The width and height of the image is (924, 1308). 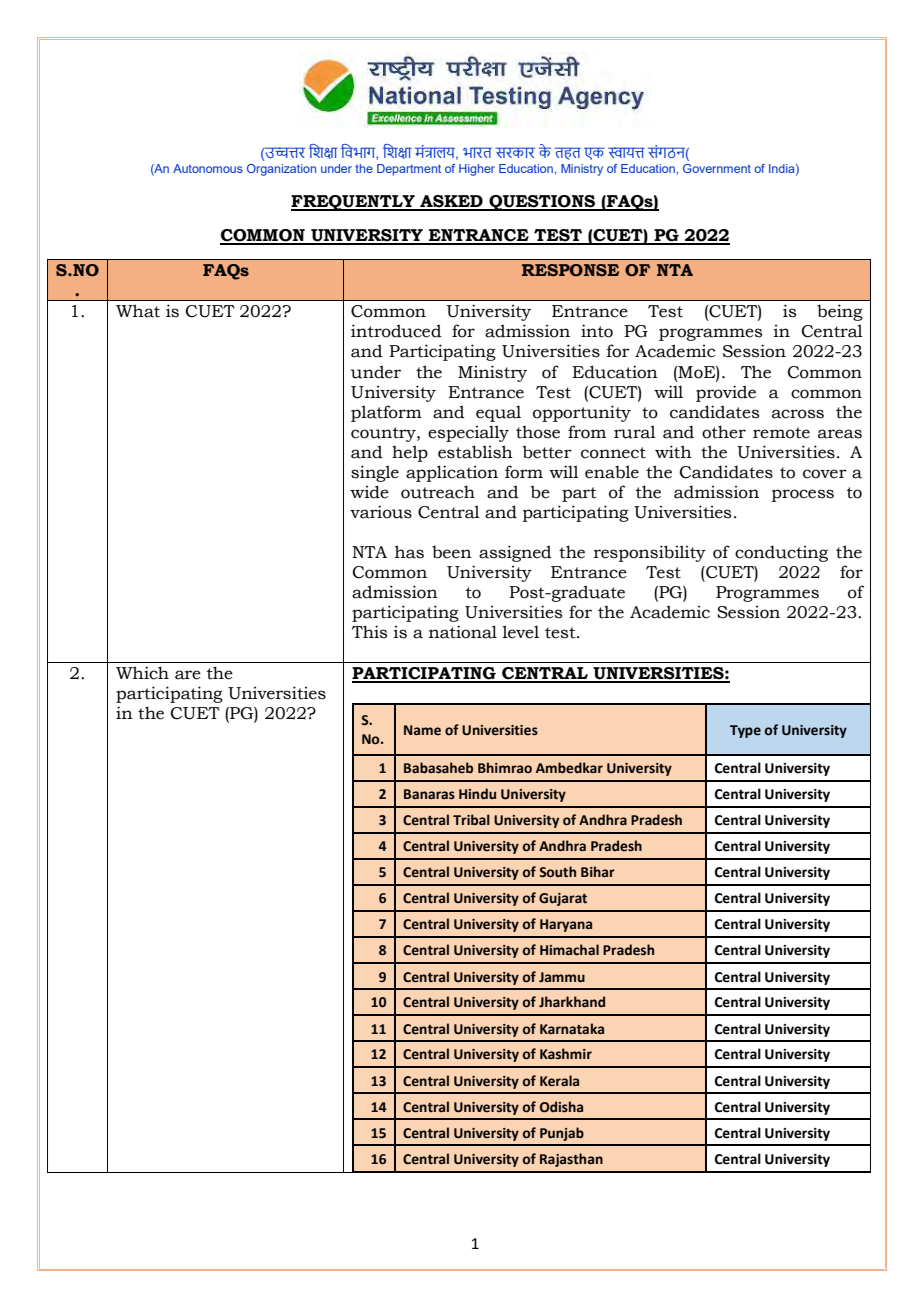 I want to click on Government, so click(x=717, y=168).
